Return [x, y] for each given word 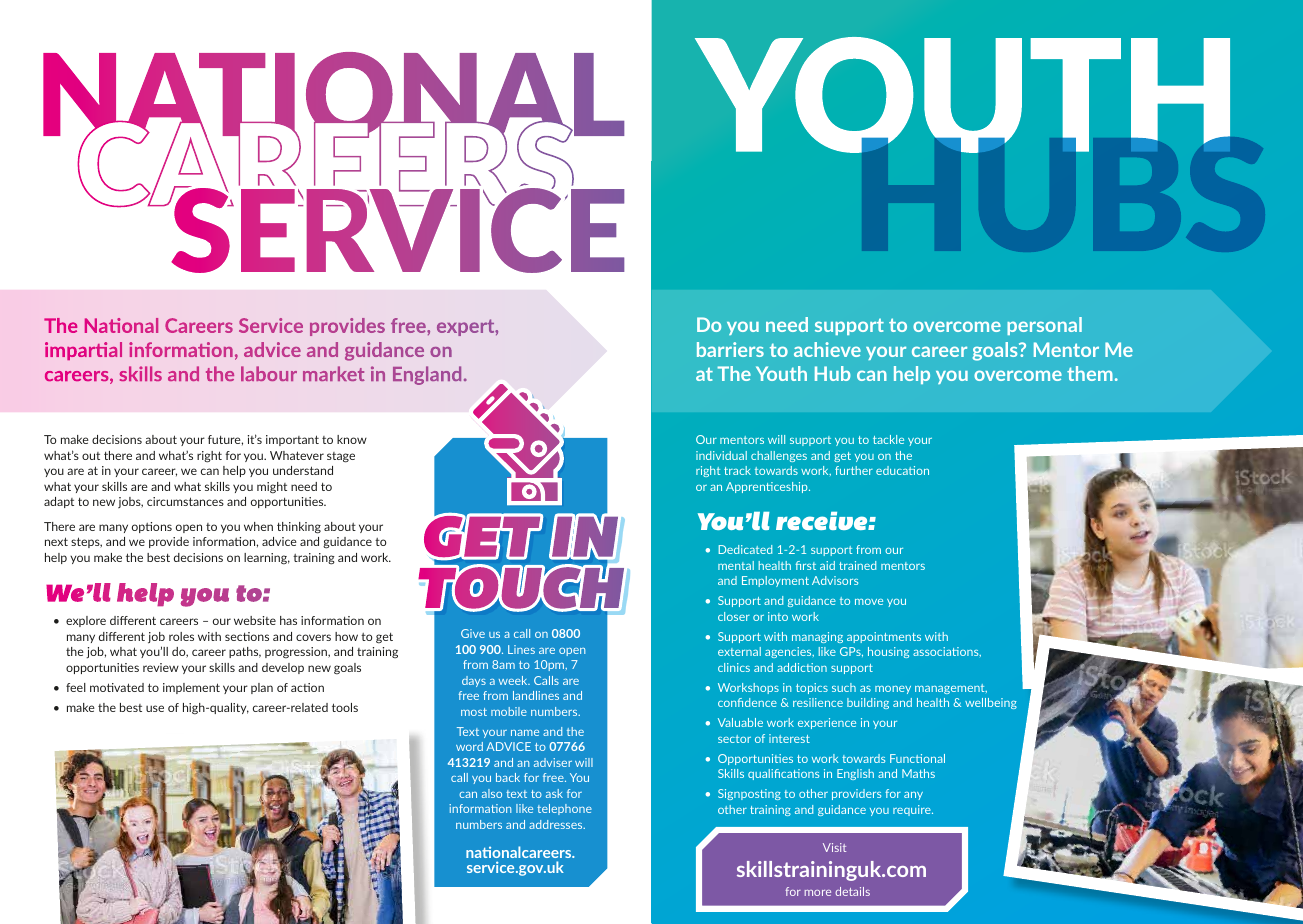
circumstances [185, 501]
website [255, 620]
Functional [917, 758]
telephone [564, 809]
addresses [557, 824]
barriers [730, 349]
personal [1044, 326]
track [737, 470]
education [902, 470]
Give [473, 633]
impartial [83, 351]
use [155, 708]
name [525, 733]
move [869, 602]
